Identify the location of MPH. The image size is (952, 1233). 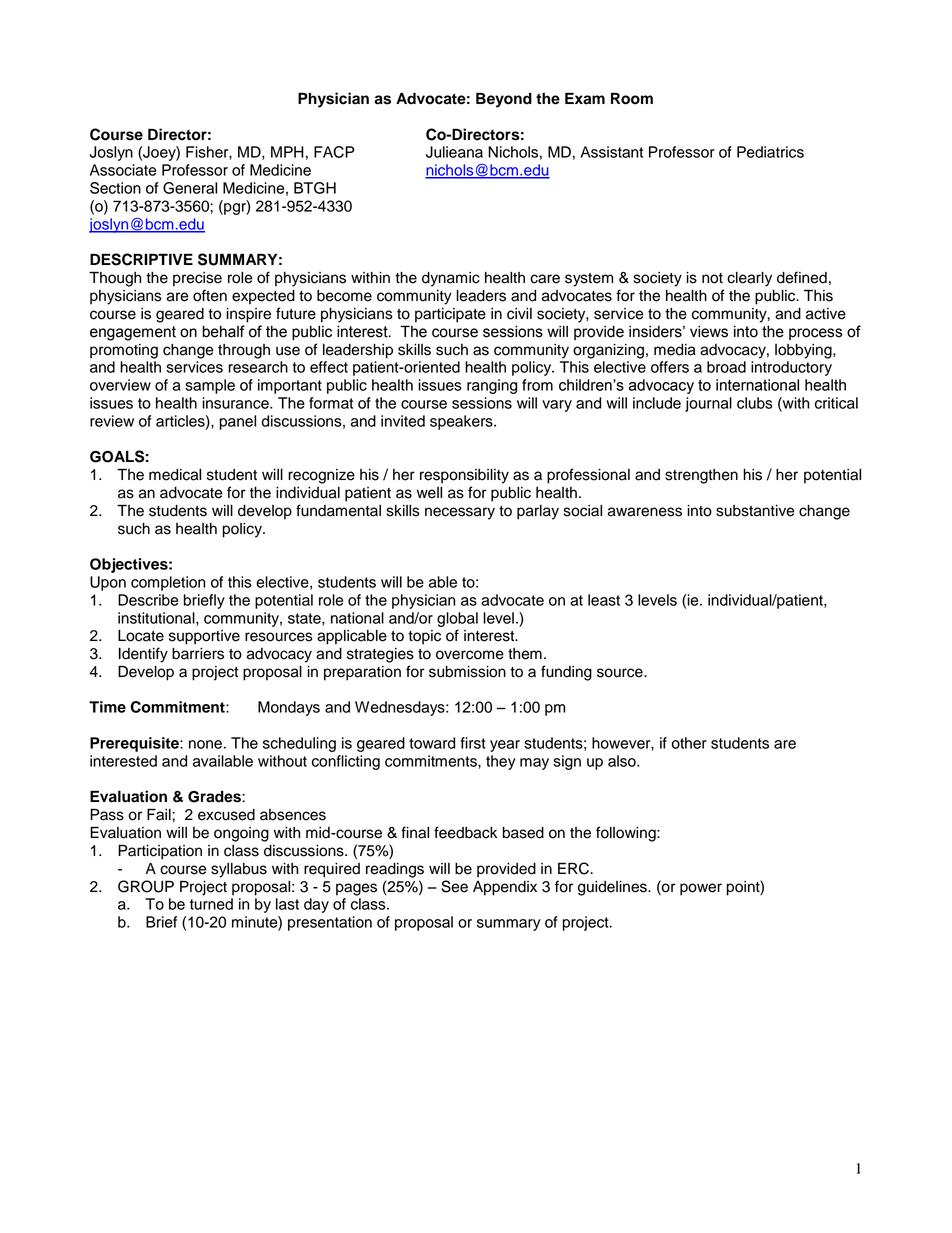
(287, 152).
